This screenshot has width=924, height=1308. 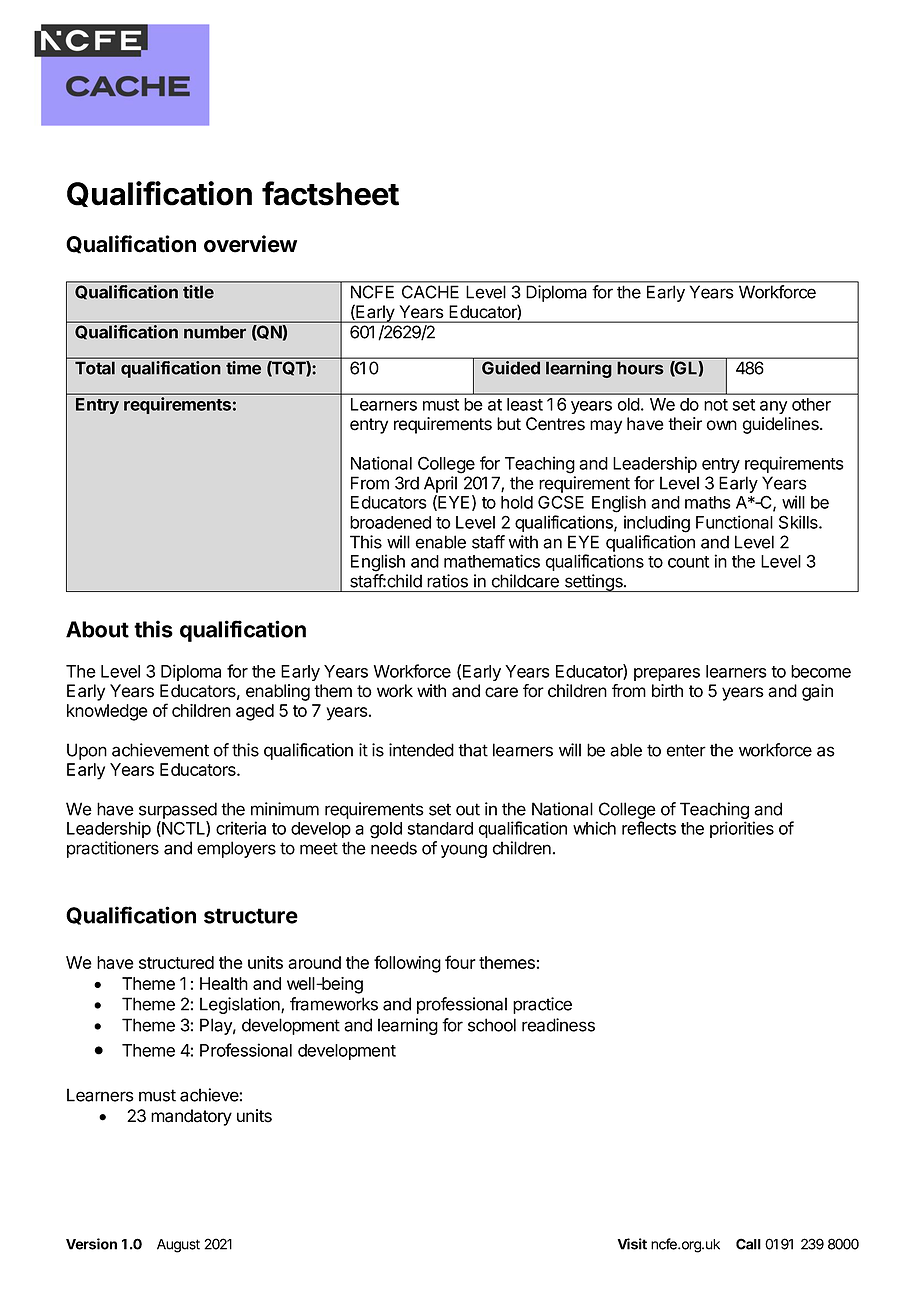 What do you see at coordinates (688, 562) in the screenshot?
I see `count` at bounding box center [688, 562].
